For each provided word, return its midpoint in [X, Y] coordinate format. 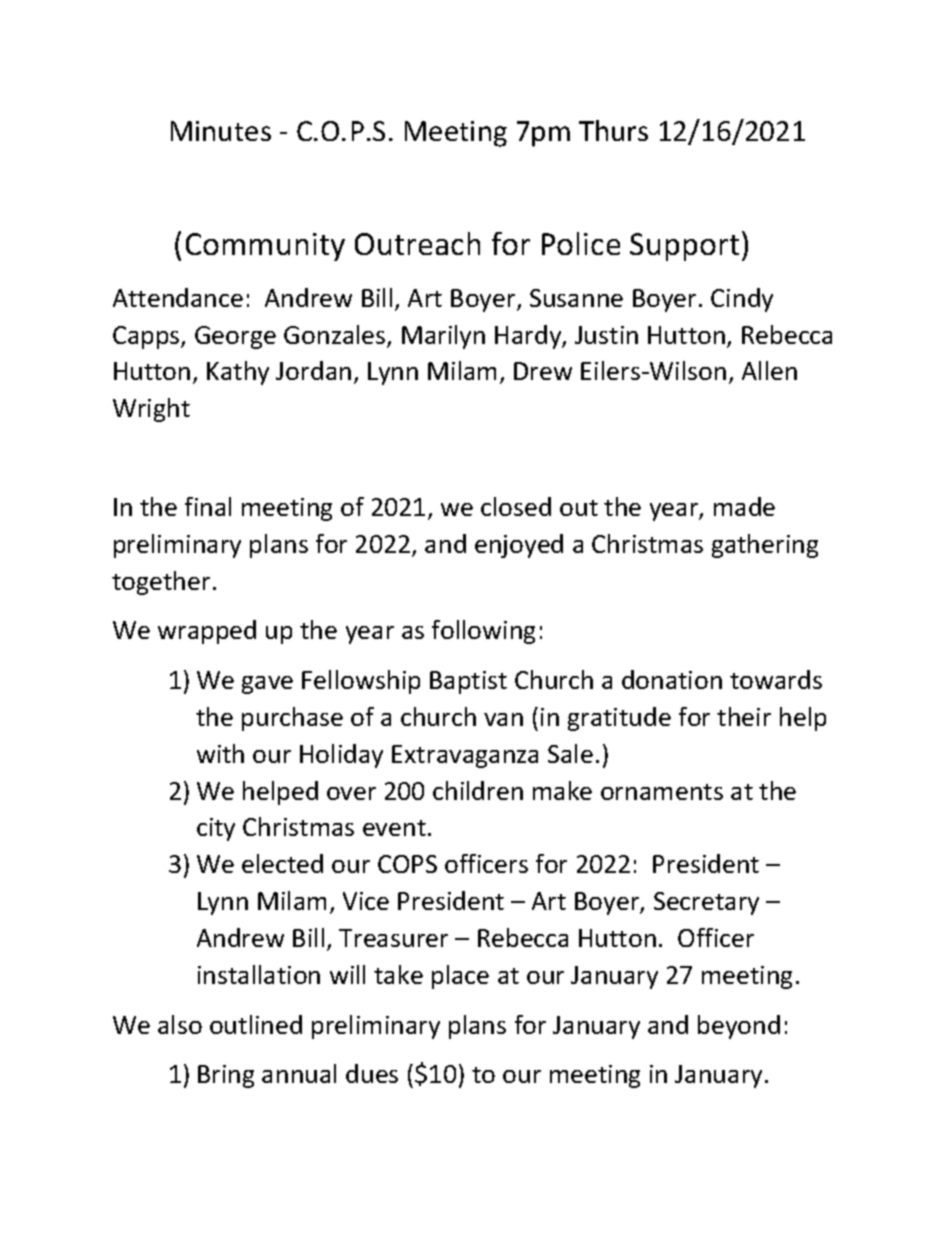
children [478, 790]
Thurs [613, 130]
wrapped [207, 632]
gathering [765, 546]
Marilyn [443, 337]
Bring [226, 1076]
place [460, 977]
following [483, 632]
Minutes [221, 131]
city [216, 829]
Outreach [417, 243]
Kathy [238, 373]
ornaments [662, 792]
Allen [769, 370]
